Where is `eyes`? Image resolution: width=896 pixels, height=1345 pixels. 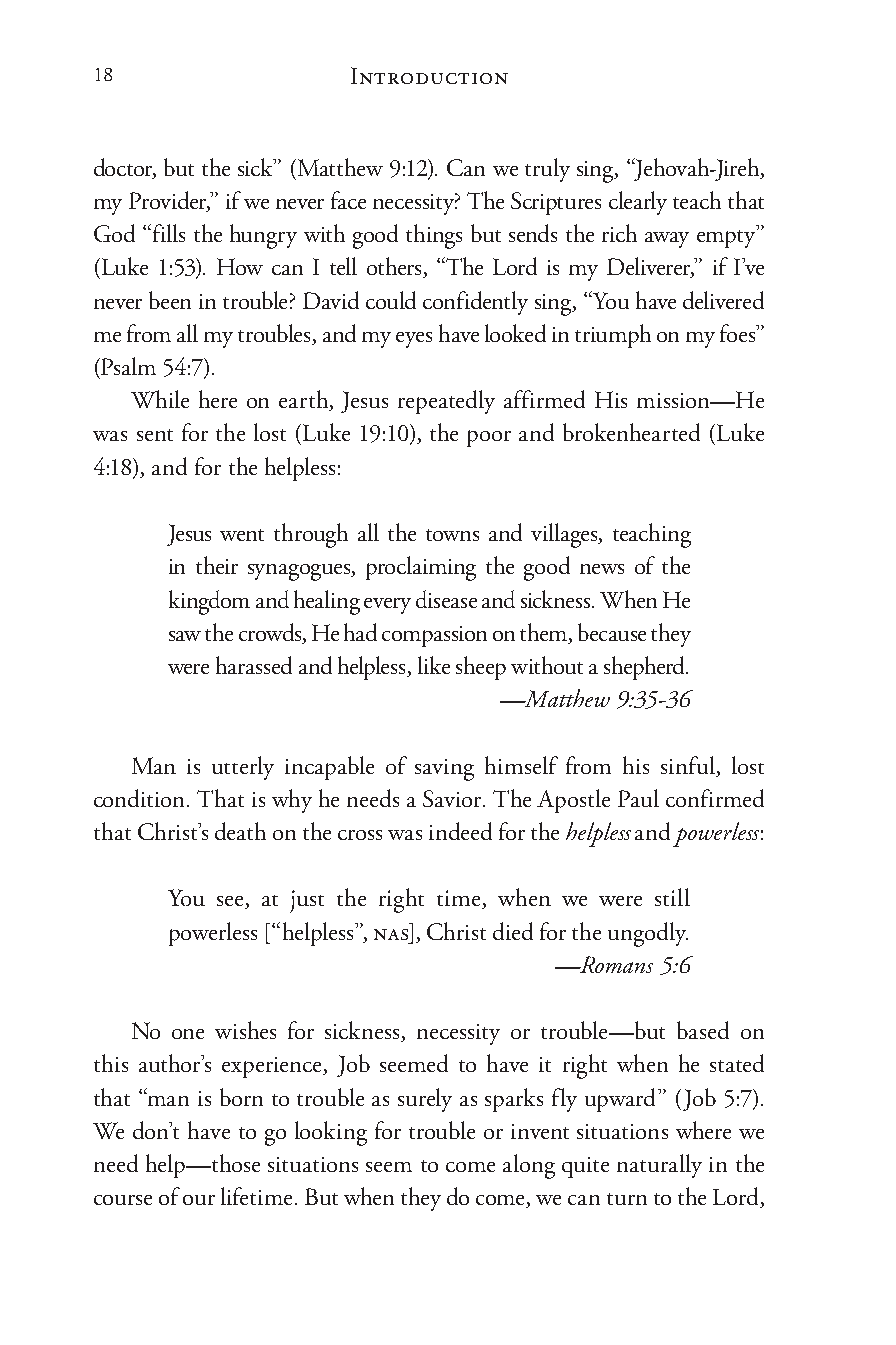 eyes is located at coordinates (414, 340).
